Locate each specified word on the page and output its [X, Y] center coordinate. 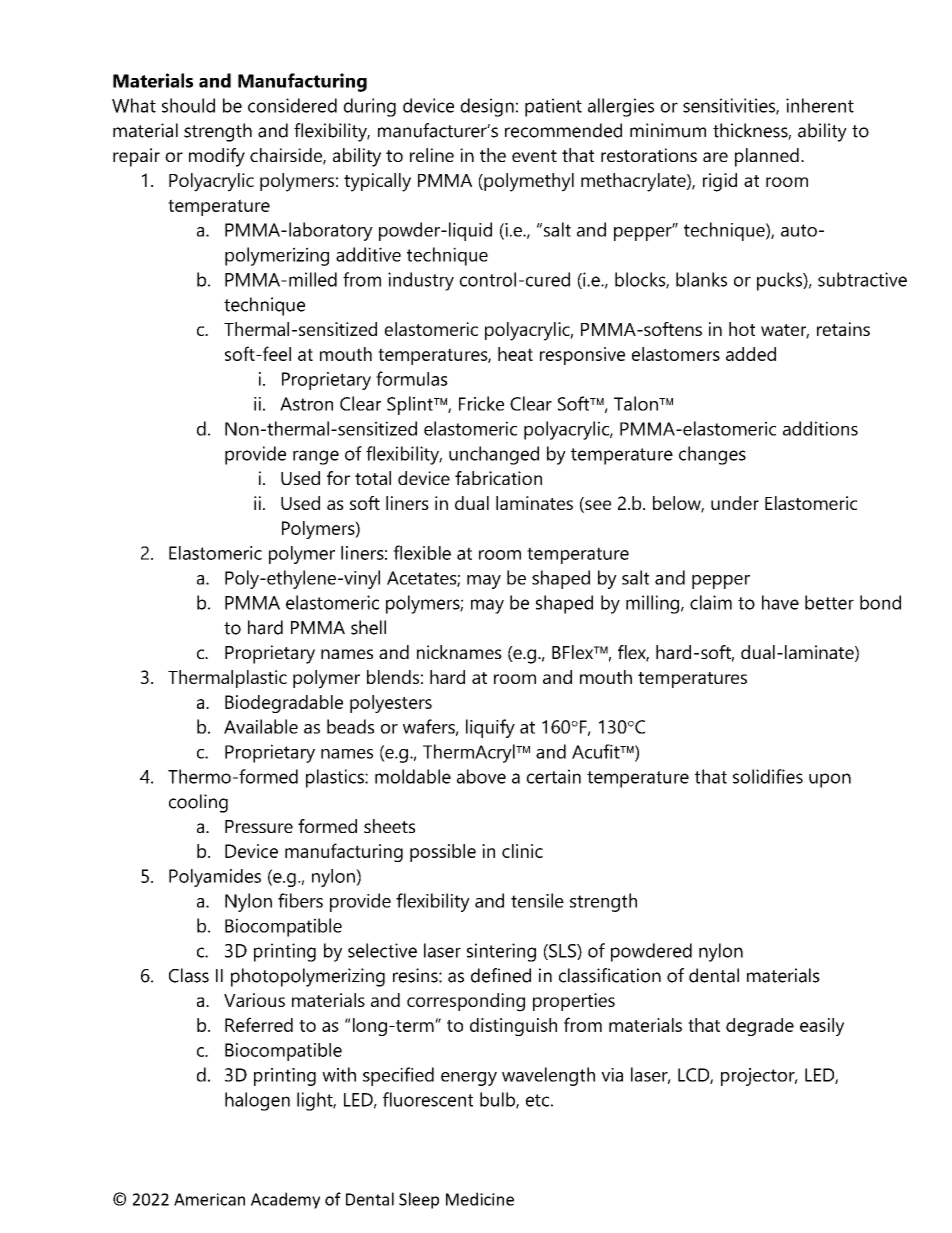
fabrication [498, 478]
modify [217, 157]
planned [767, 157]
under [735, 503]
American [209, 1199]
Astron [306, 404]
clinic [522, 851]
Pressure [259, 826]
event [534, 156]
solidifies [768, 776]
